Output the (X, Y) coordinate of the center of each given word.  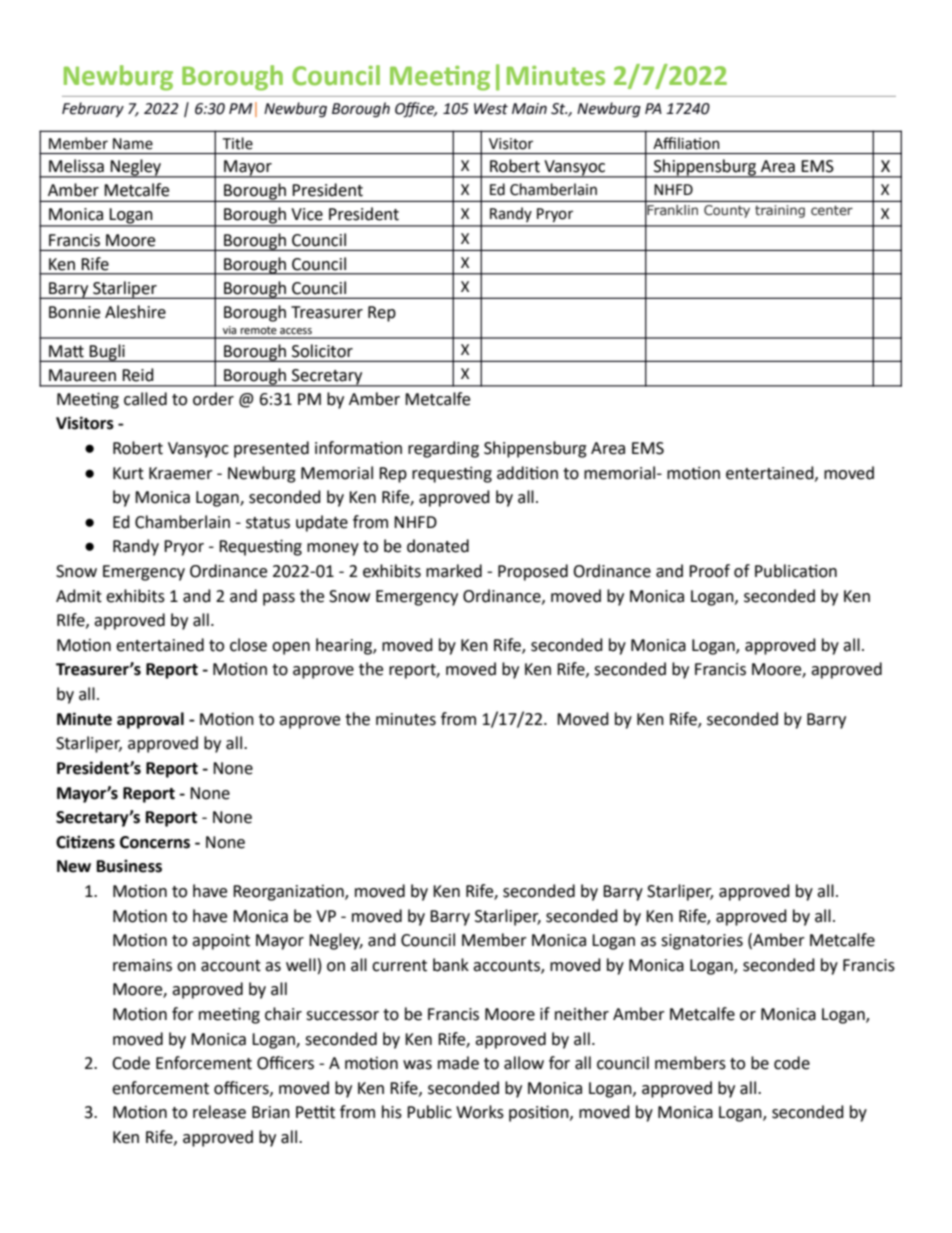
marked (454, 571)
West (491, 109)
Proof (709, 571)
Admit (79, 596)
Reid (138, 375)
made (458, 1063)
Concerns (155, 842)
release (219, 1112)
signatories (702, 942)
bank (451, 965)
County (727, 211)
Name (133, 144)
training (780, 211)
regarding (443, 449)
